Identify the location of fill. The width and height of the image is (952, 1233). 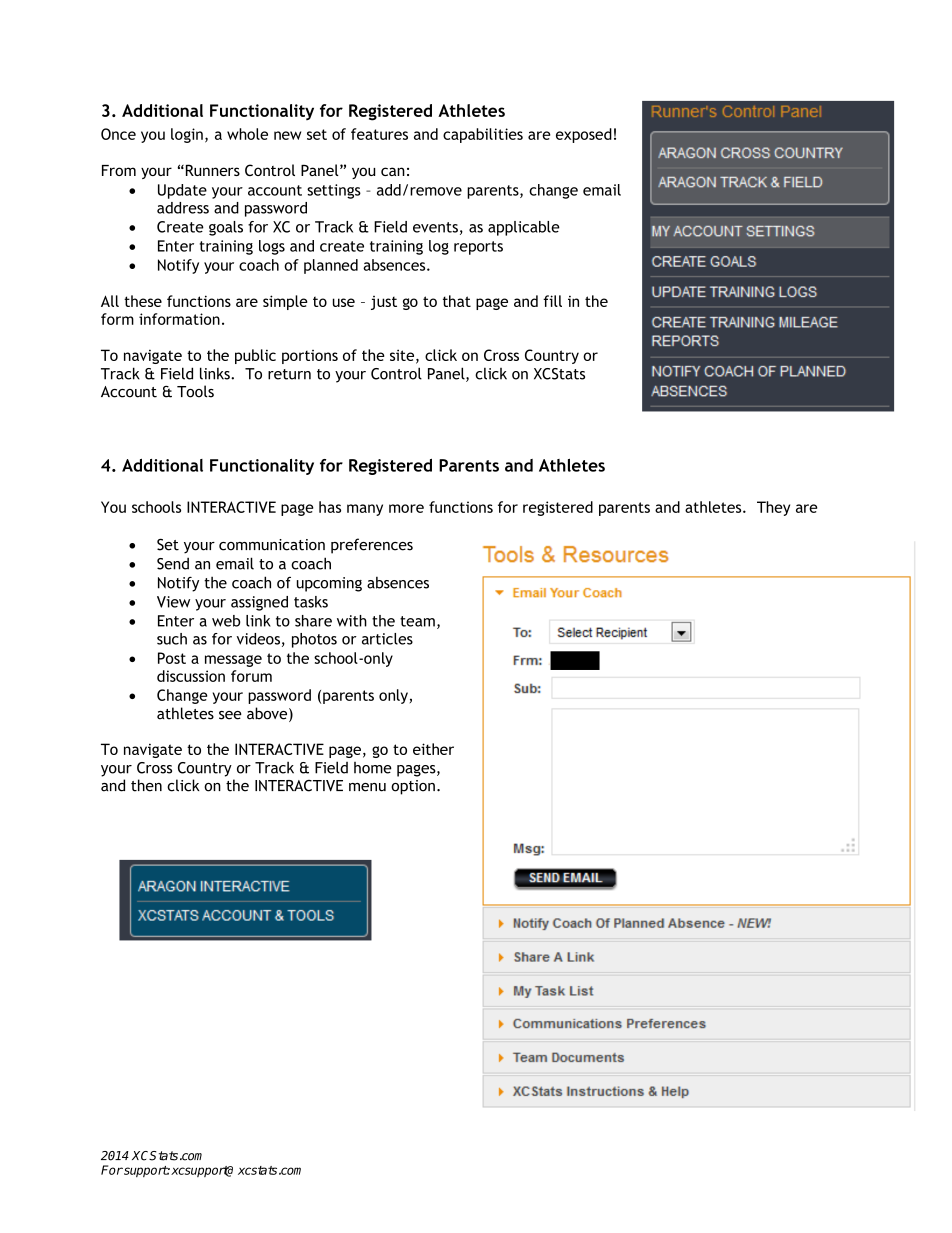
(552, 301).
